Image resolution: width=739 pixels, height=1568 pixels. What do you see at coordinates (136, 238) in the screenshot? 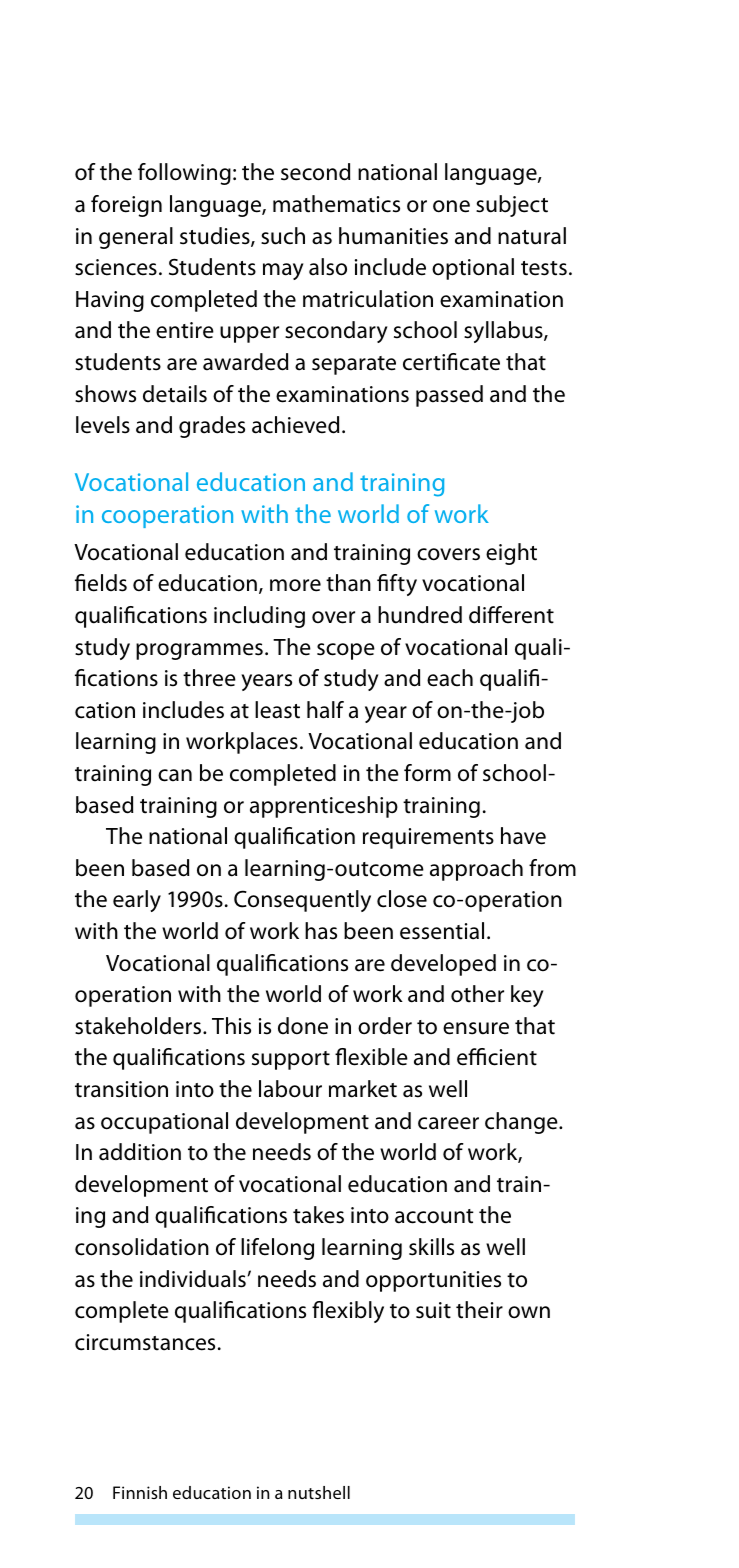
I see `general` at bounding box center [136, 238].
